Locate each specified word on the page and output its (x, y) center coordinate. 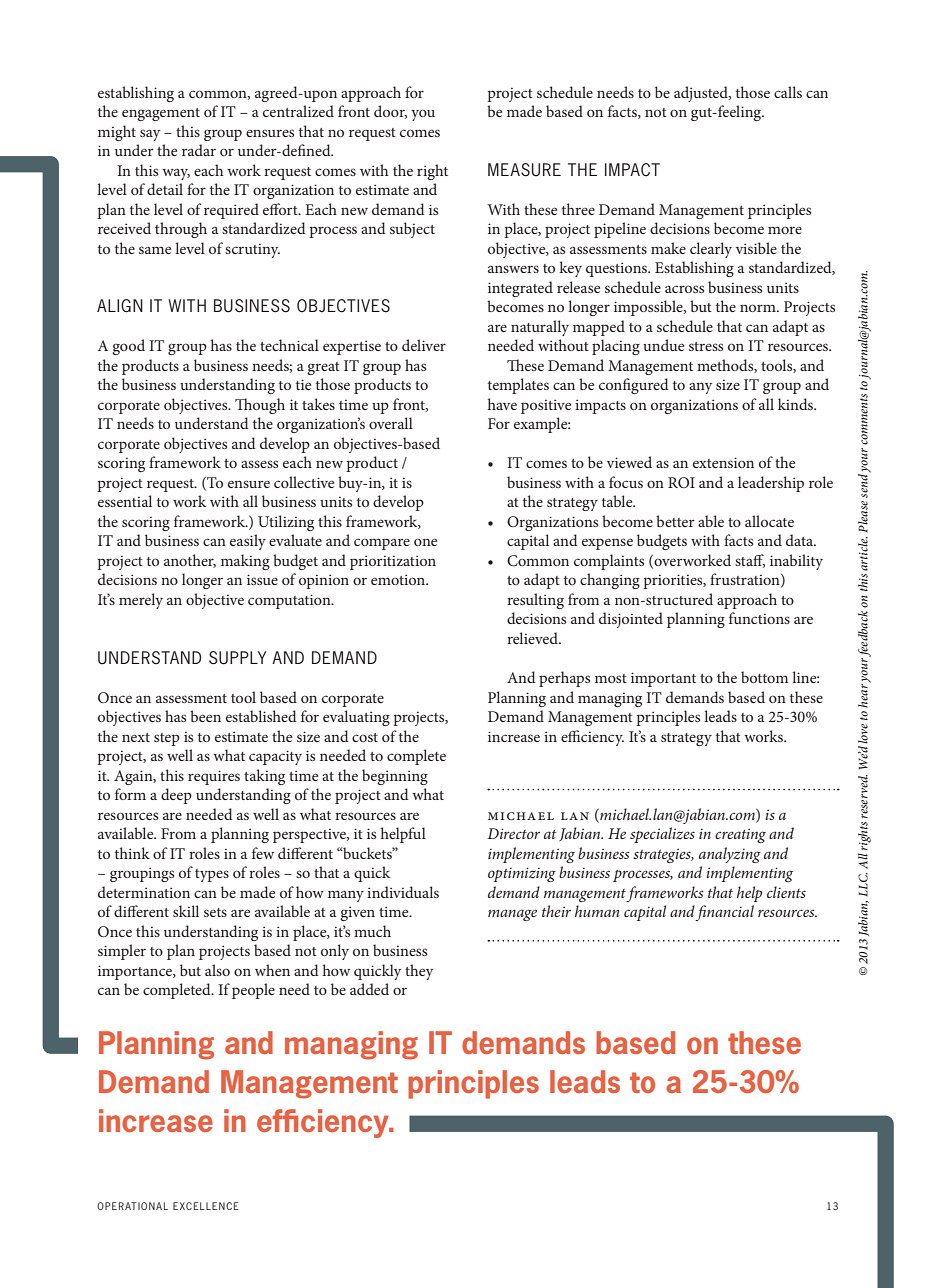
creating (740, 835)
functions (759, 618)
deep (176, 796)
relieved (533, 638)
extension (723, 462)
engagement (161, 114)
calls (788, 92)
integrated (520, 289)
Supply (237, 658)
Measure (524, 170)
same (155, 250)
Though (260, 406)
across (684, 289)
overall (391, 423)
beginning (395, 777)
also (217, 970)
